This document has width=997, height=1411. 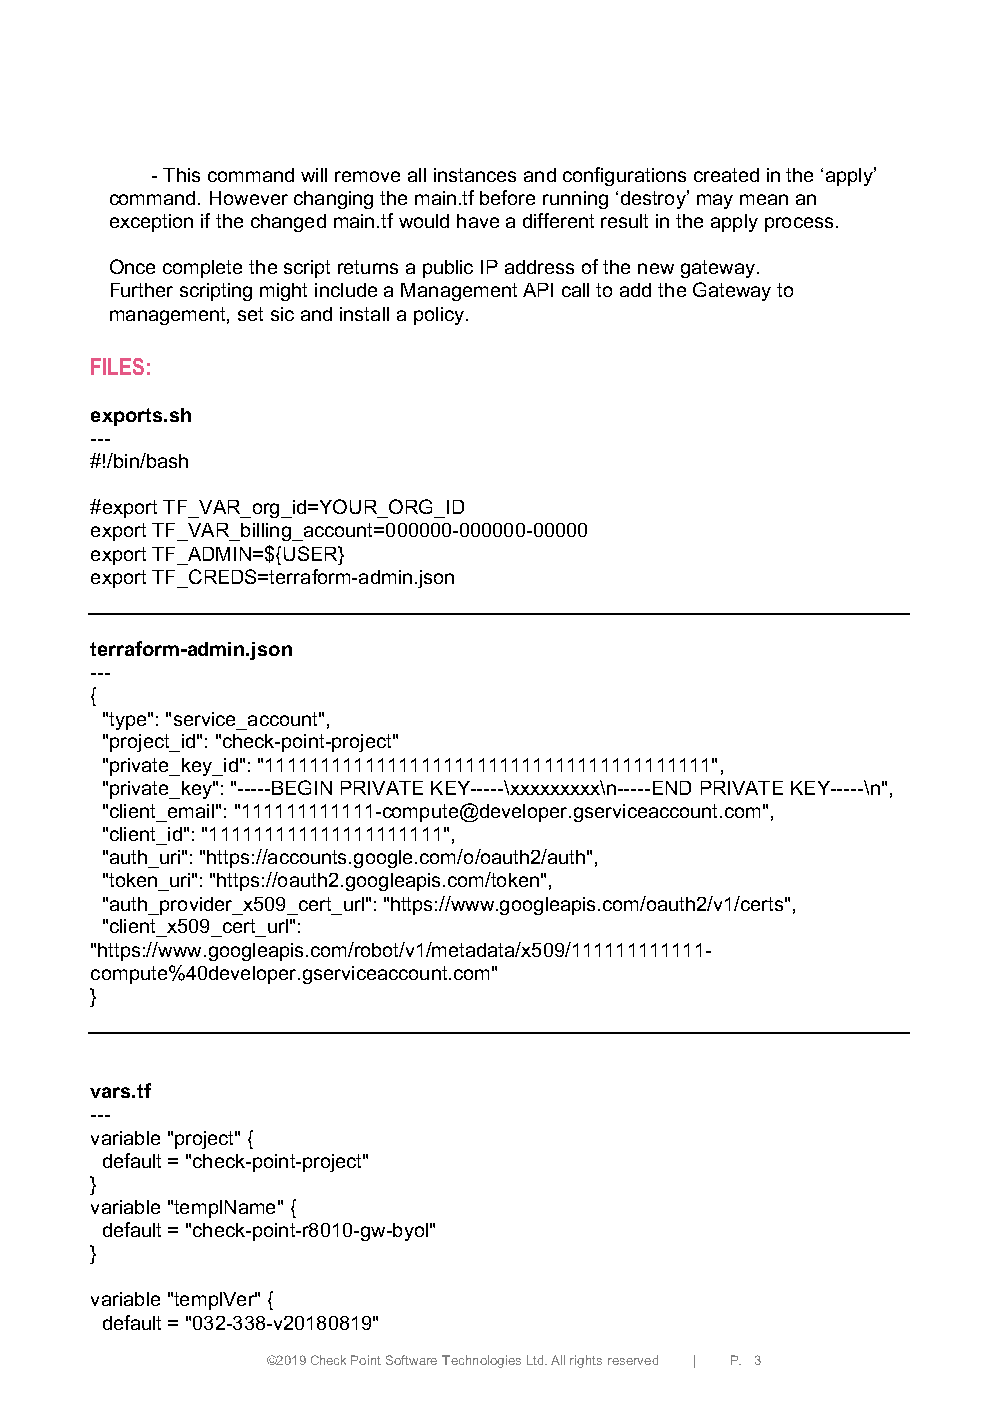 I want to click on have, so click(x=478, y=221).
